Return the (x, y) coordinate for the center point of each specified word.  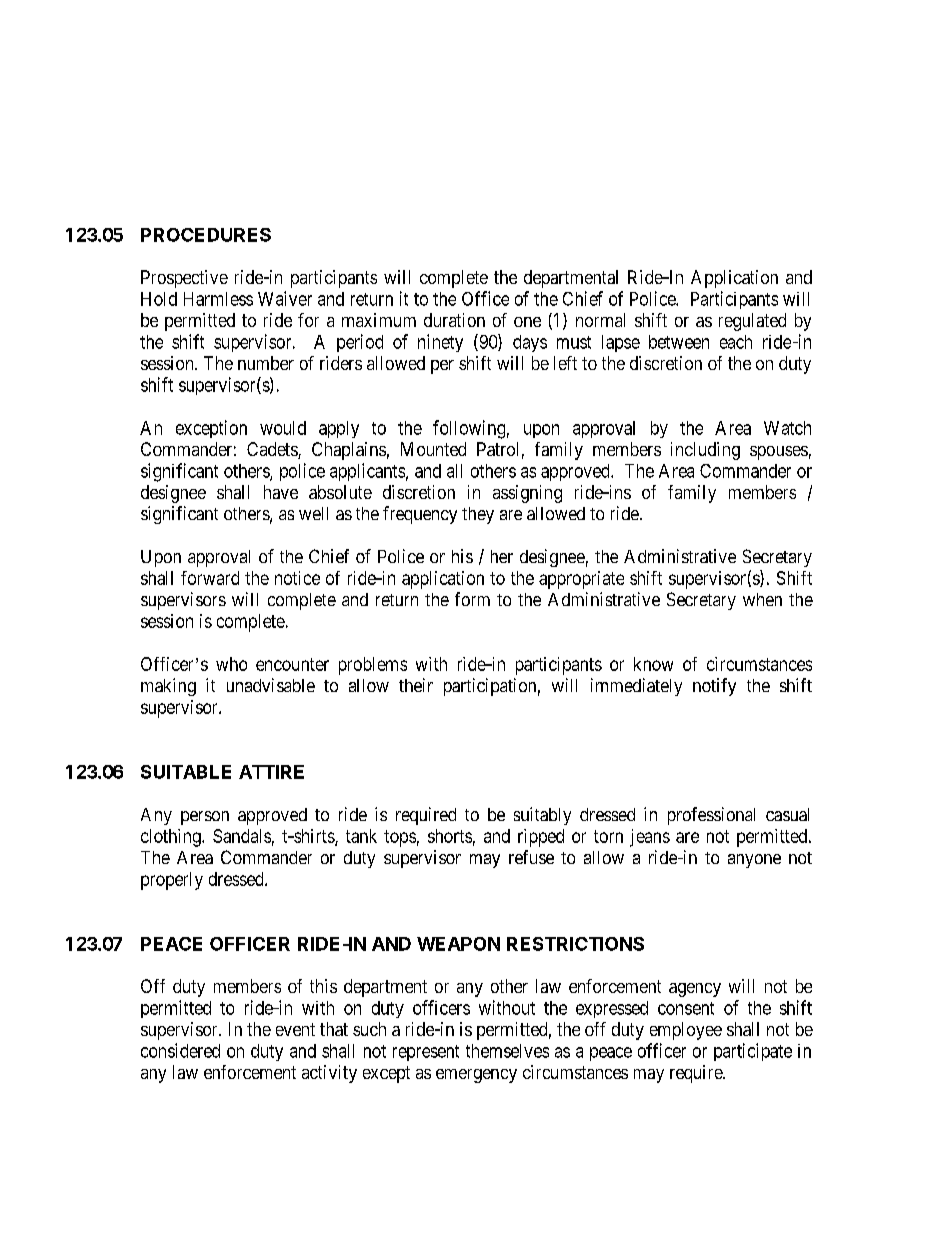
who (231, 664)
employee (686, 1031)
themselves (507, 1051)
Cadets (273, 450)
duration (454, 320)
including (705, 451)
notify (714, 687)
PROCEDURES (206, 235)
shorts (450, 836)
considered (180, 1050)
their (416, 685)
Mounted (433, 449)
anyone (754, 861)
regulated (752, 322)
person (205, 818)
